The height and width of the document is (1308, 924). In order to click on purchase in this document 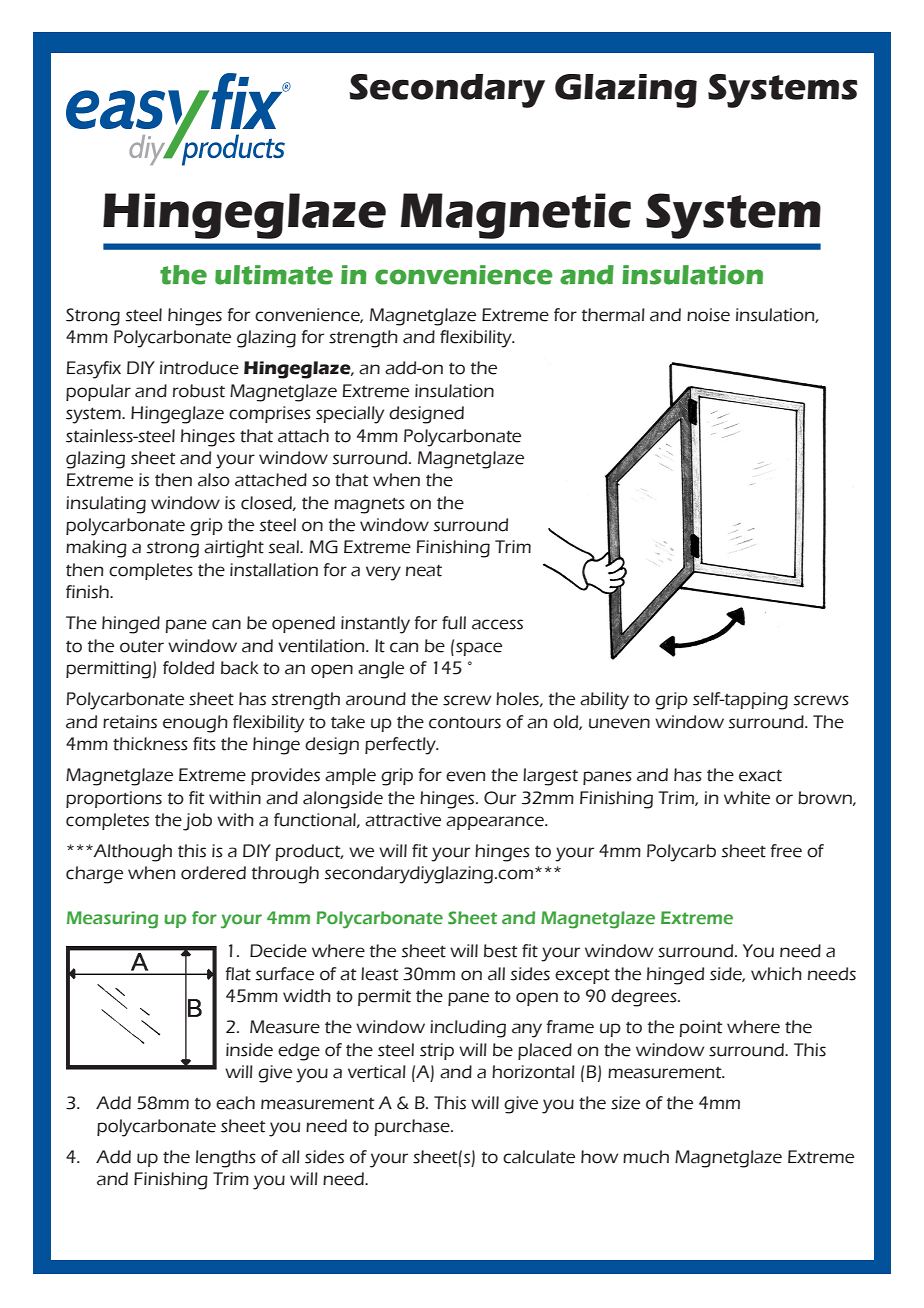, I will do `click(413, 1127)`.
